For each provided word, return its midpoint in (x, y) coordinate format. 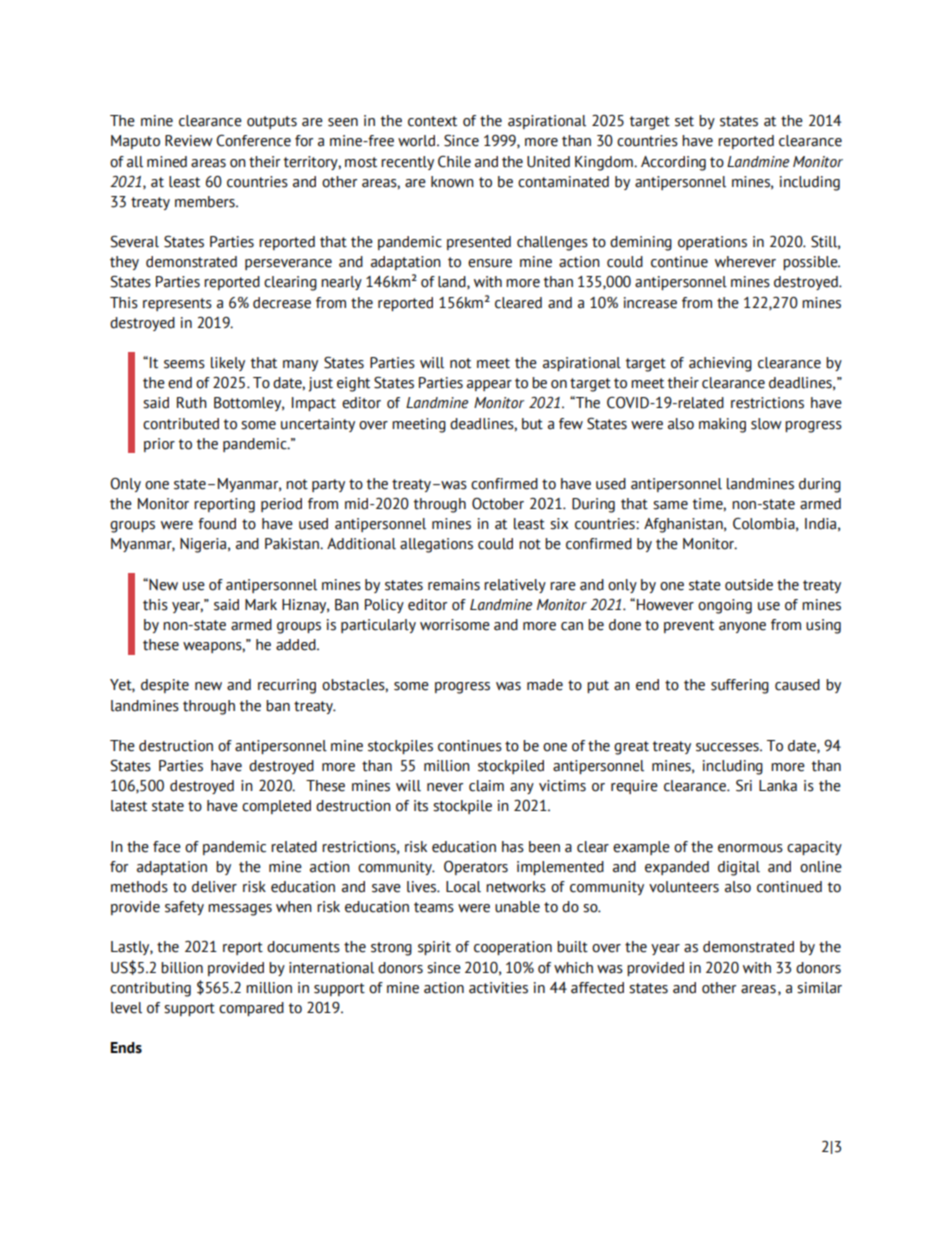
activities (498, 988)
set (684, 121)
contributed (181, 424)
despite (165, 686)
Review (189, 141)
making (722, 425)
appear (489, 385)
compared (251, 1009)
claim (486, 786)
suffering (740, 686)
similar (819, 988)
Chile (454, 162)
